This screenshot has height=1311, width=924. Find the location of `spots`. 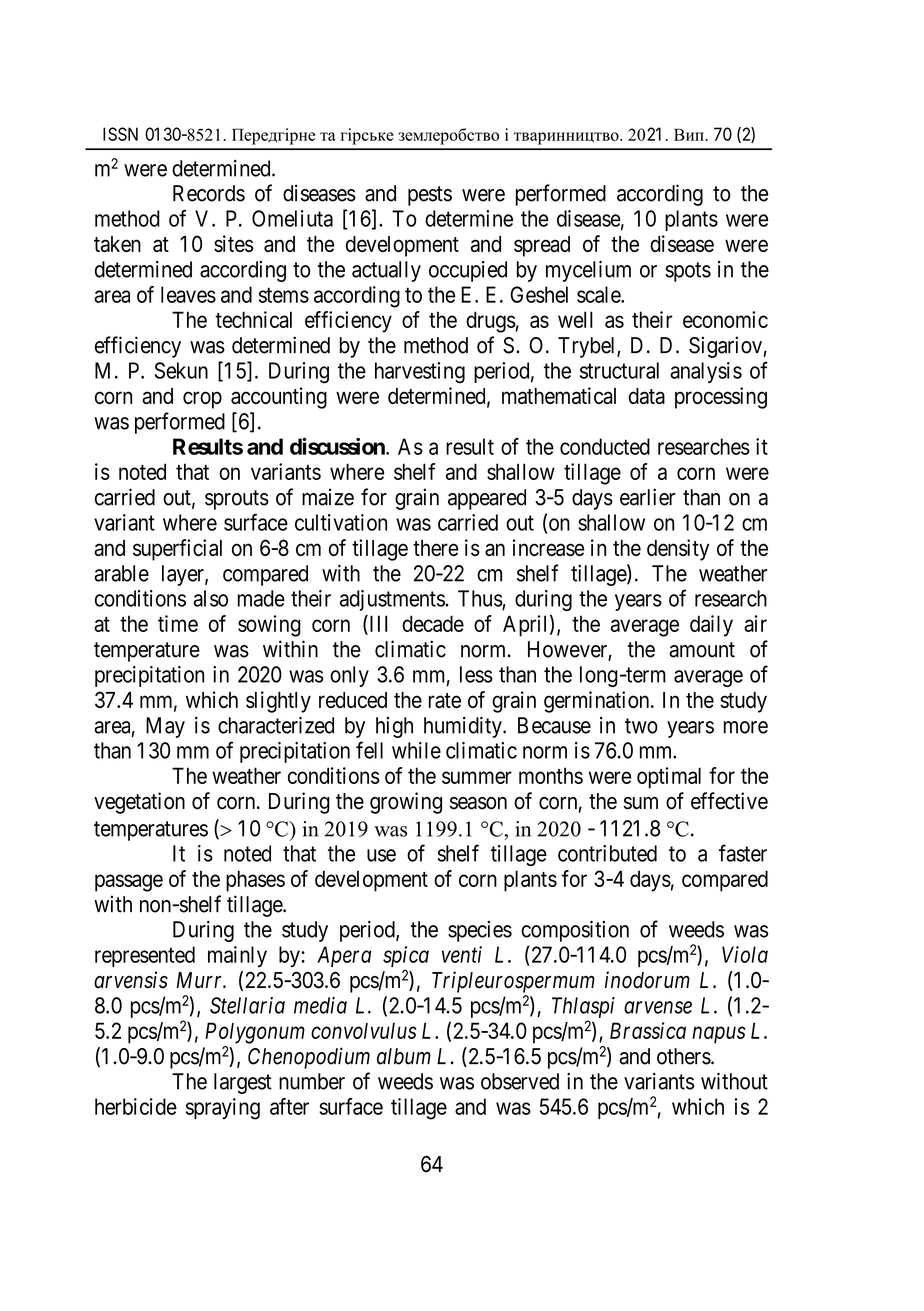

spots is located at coordinates (688, 272).
